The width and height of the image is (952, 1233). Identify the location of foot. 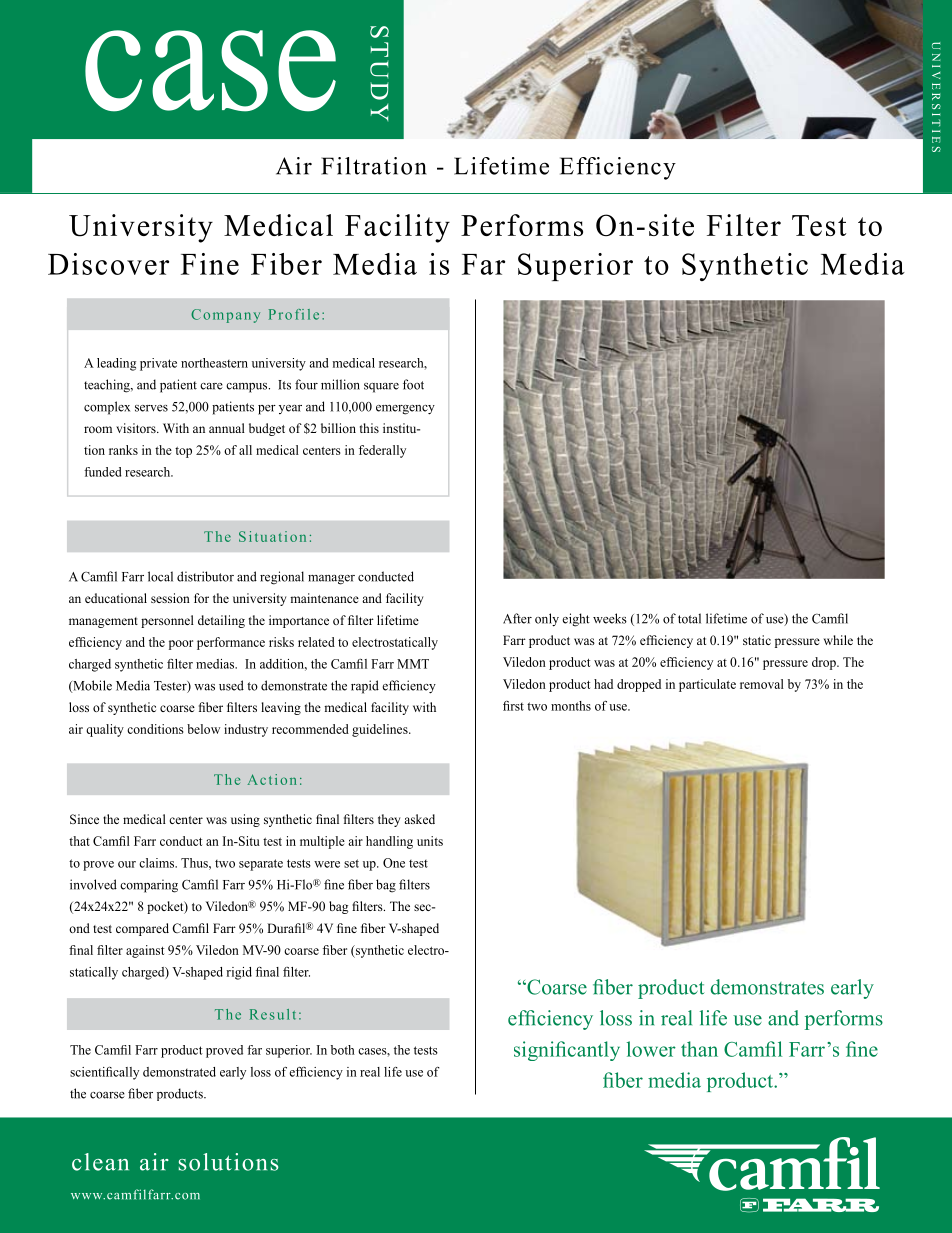
(413, 384).
